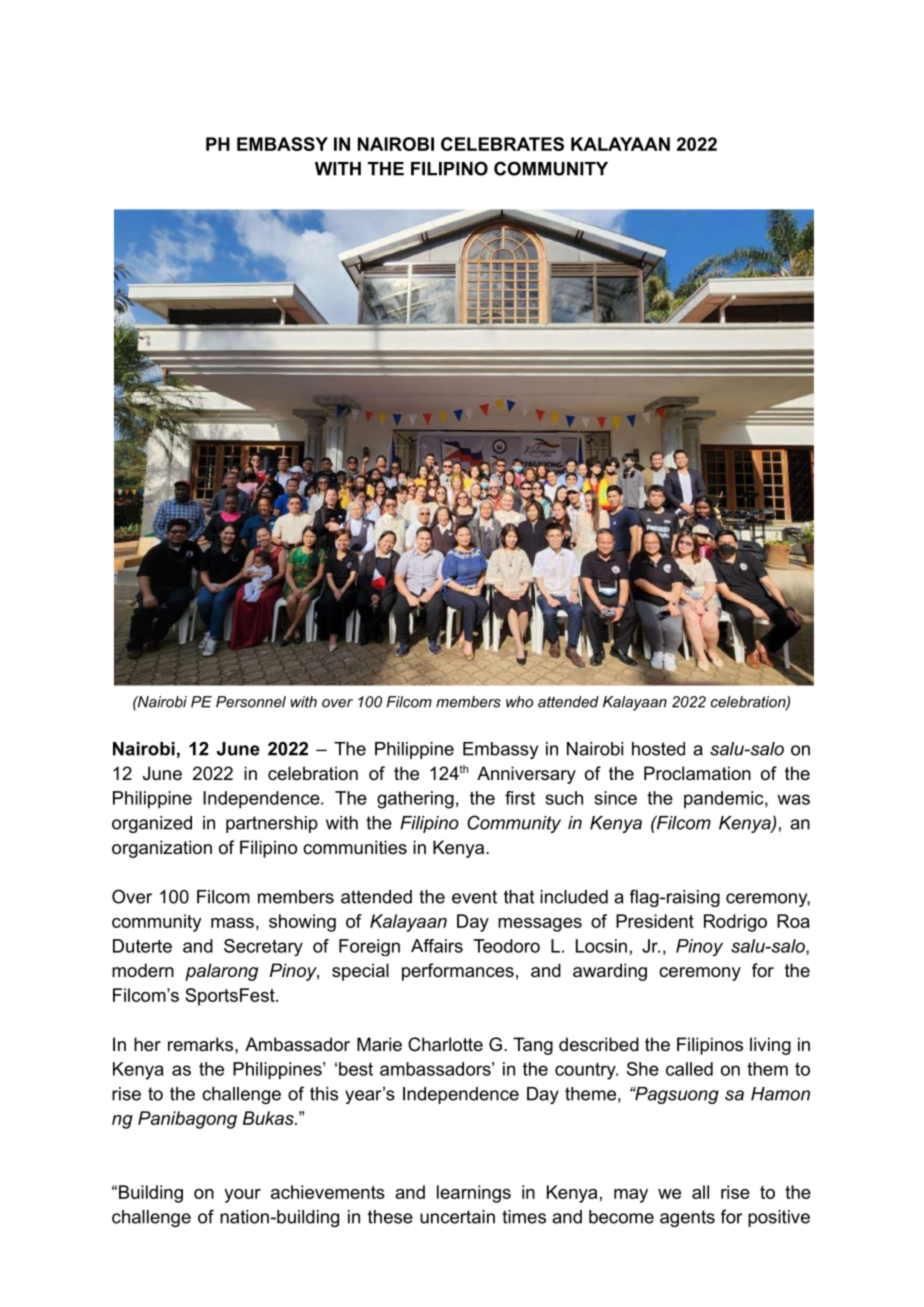 The height and width of the screenshot is (1307, 924). I want to click on hosted, so click(658, 749).
